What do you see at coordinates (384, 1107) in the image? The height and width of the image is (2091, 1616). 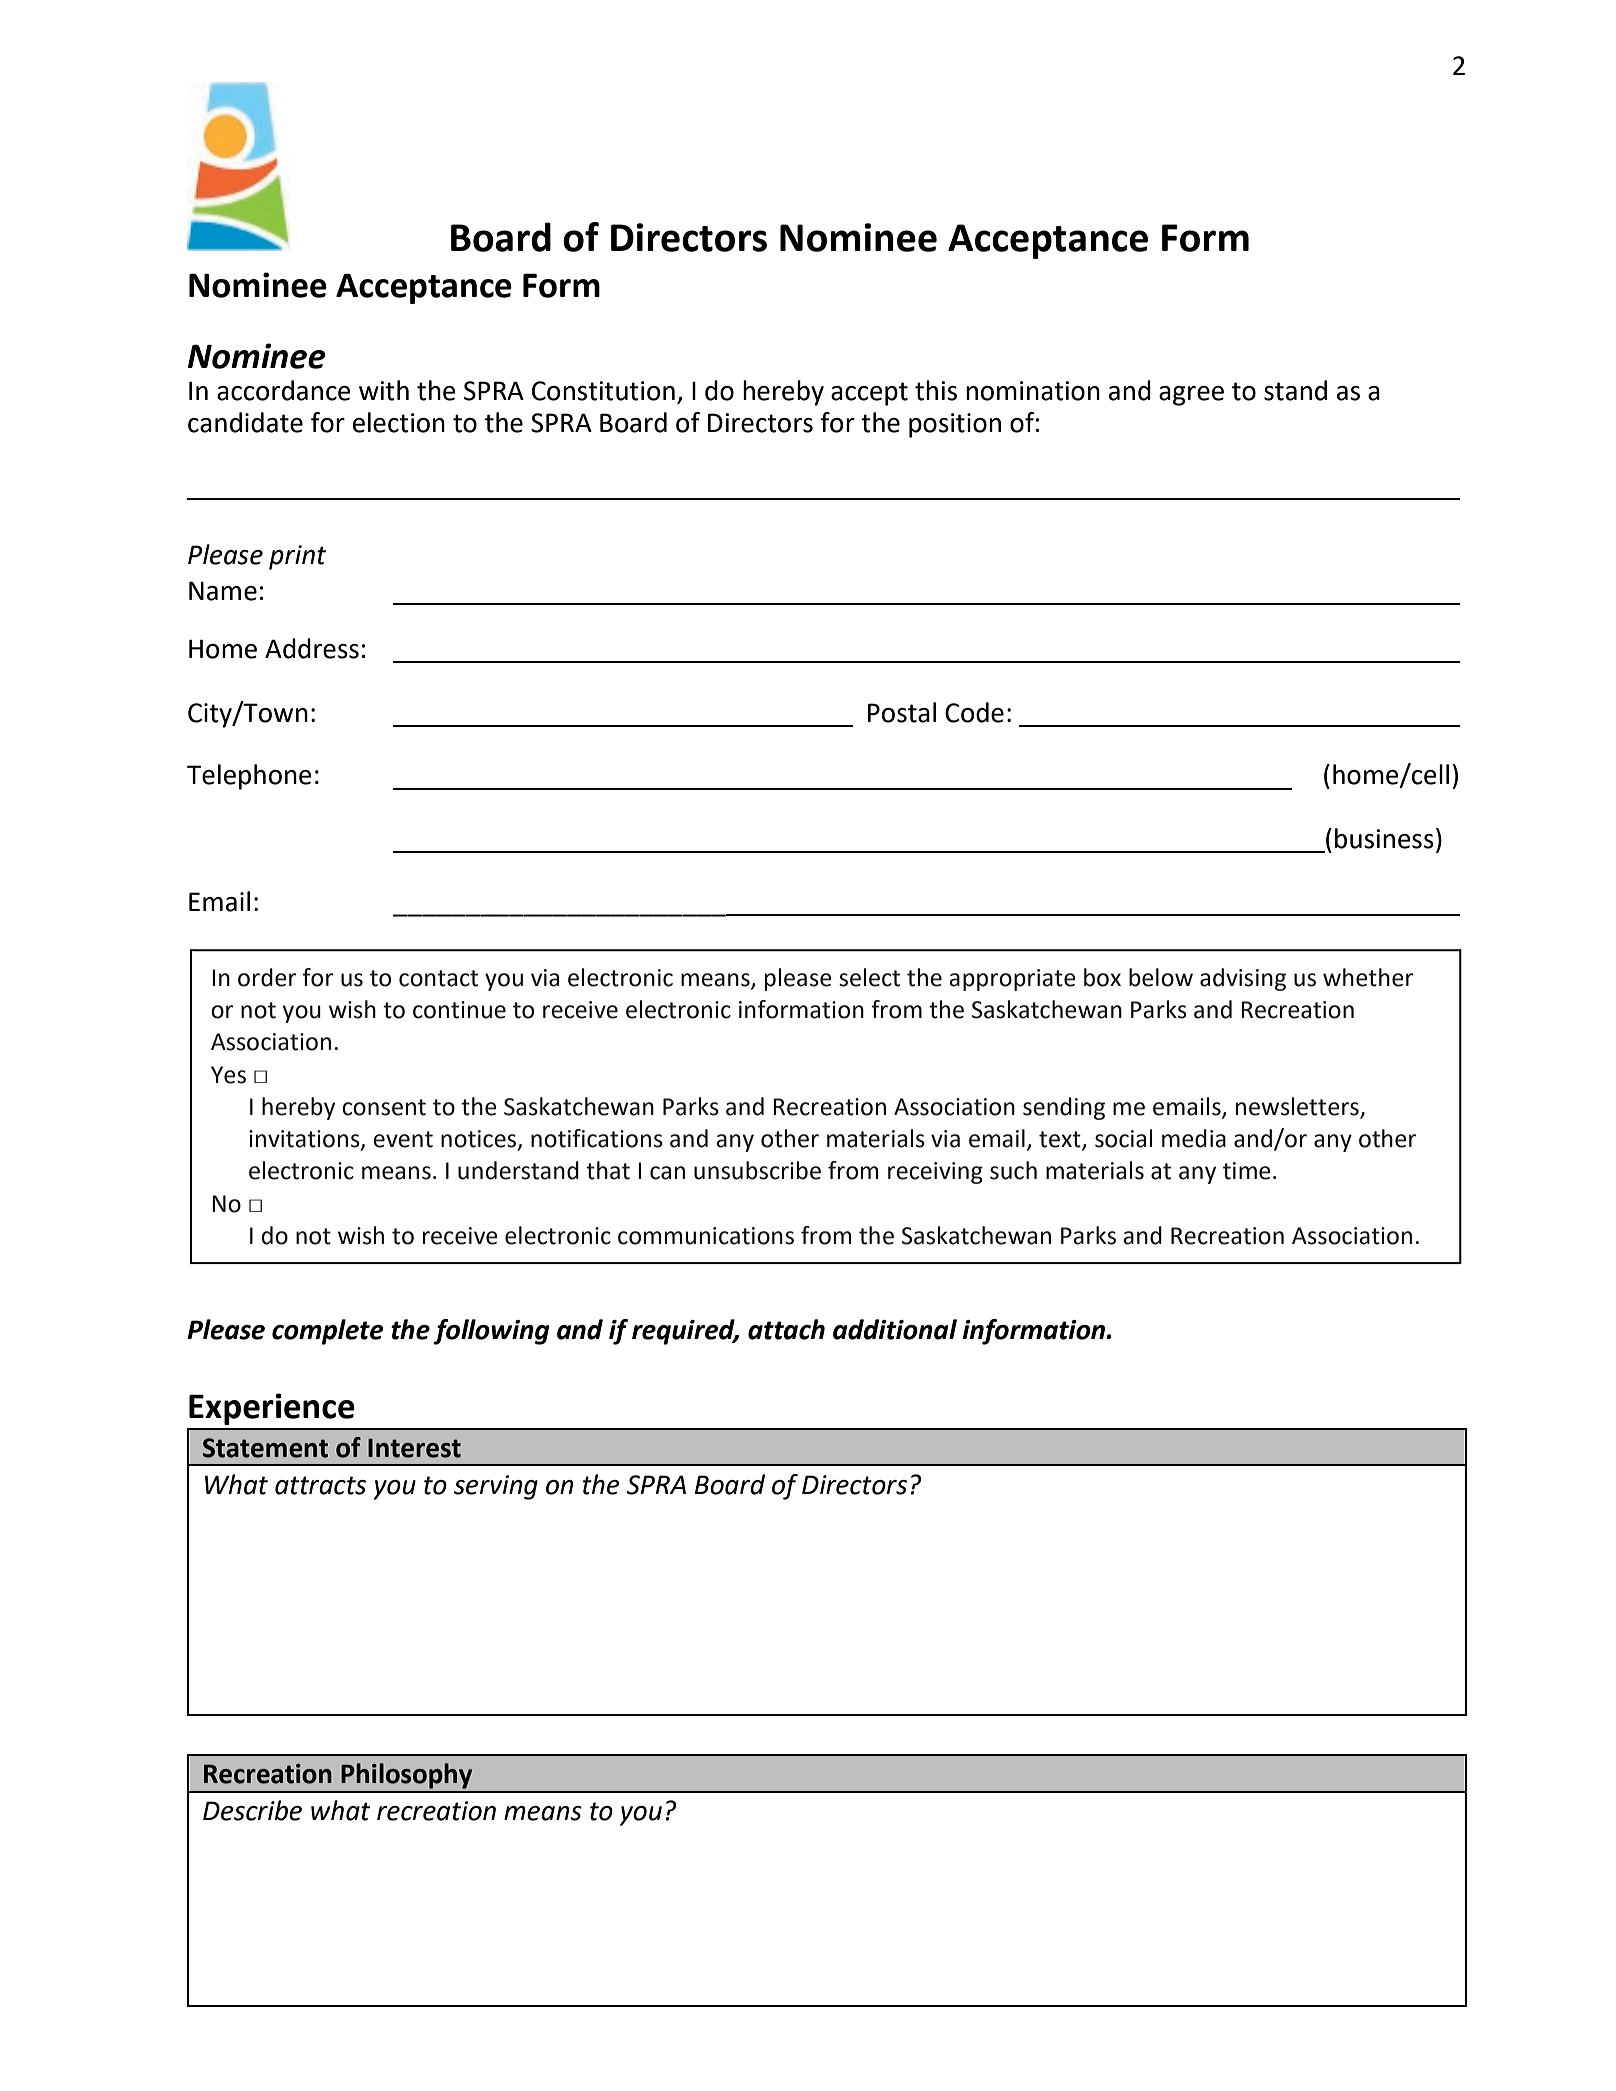 I see `consent` at bounding box center [384, 1107].
